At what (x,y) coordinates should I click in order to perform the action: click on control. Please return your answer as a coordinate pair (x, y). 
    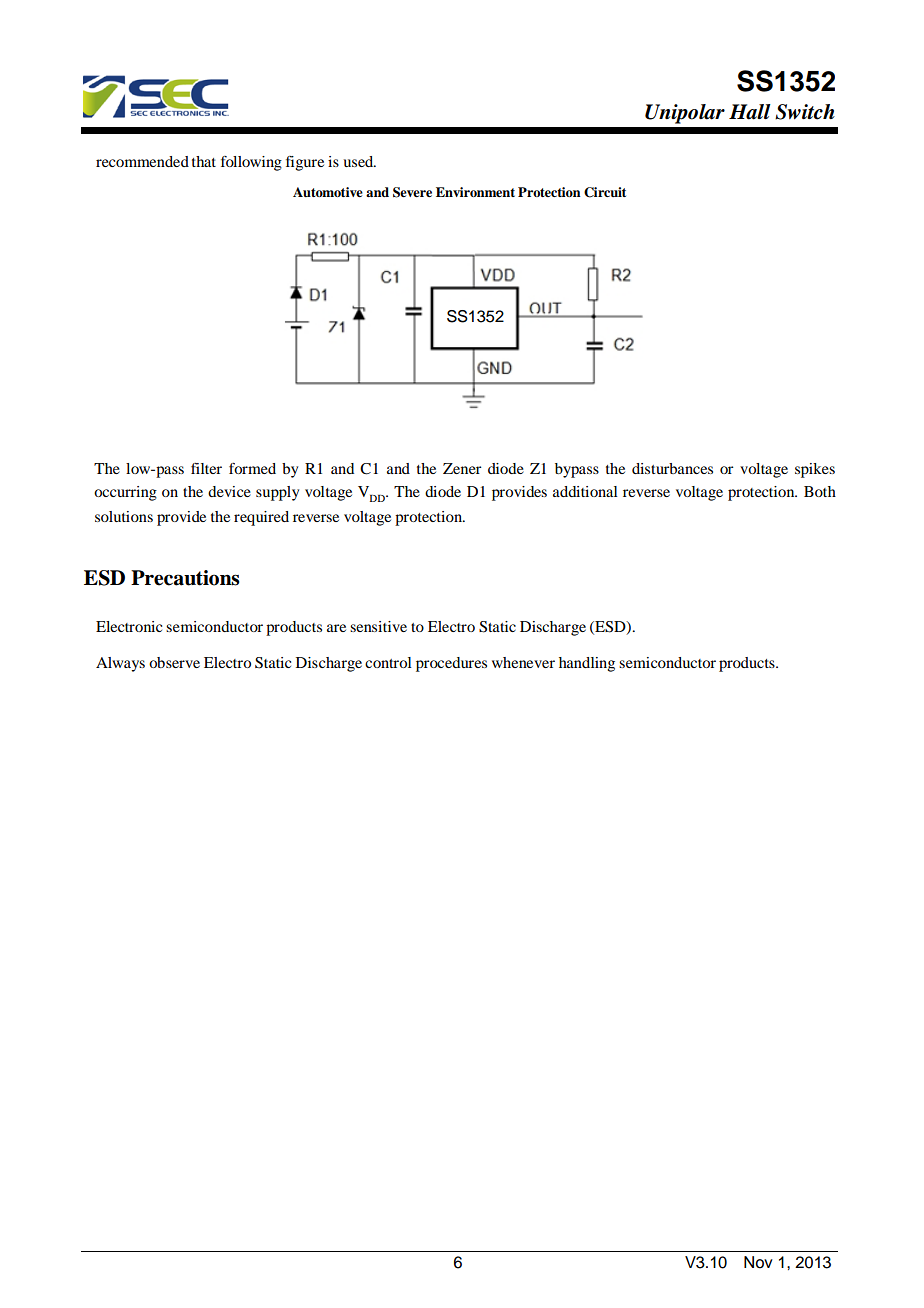
    Looking at the image, I should click on (388, 662).
